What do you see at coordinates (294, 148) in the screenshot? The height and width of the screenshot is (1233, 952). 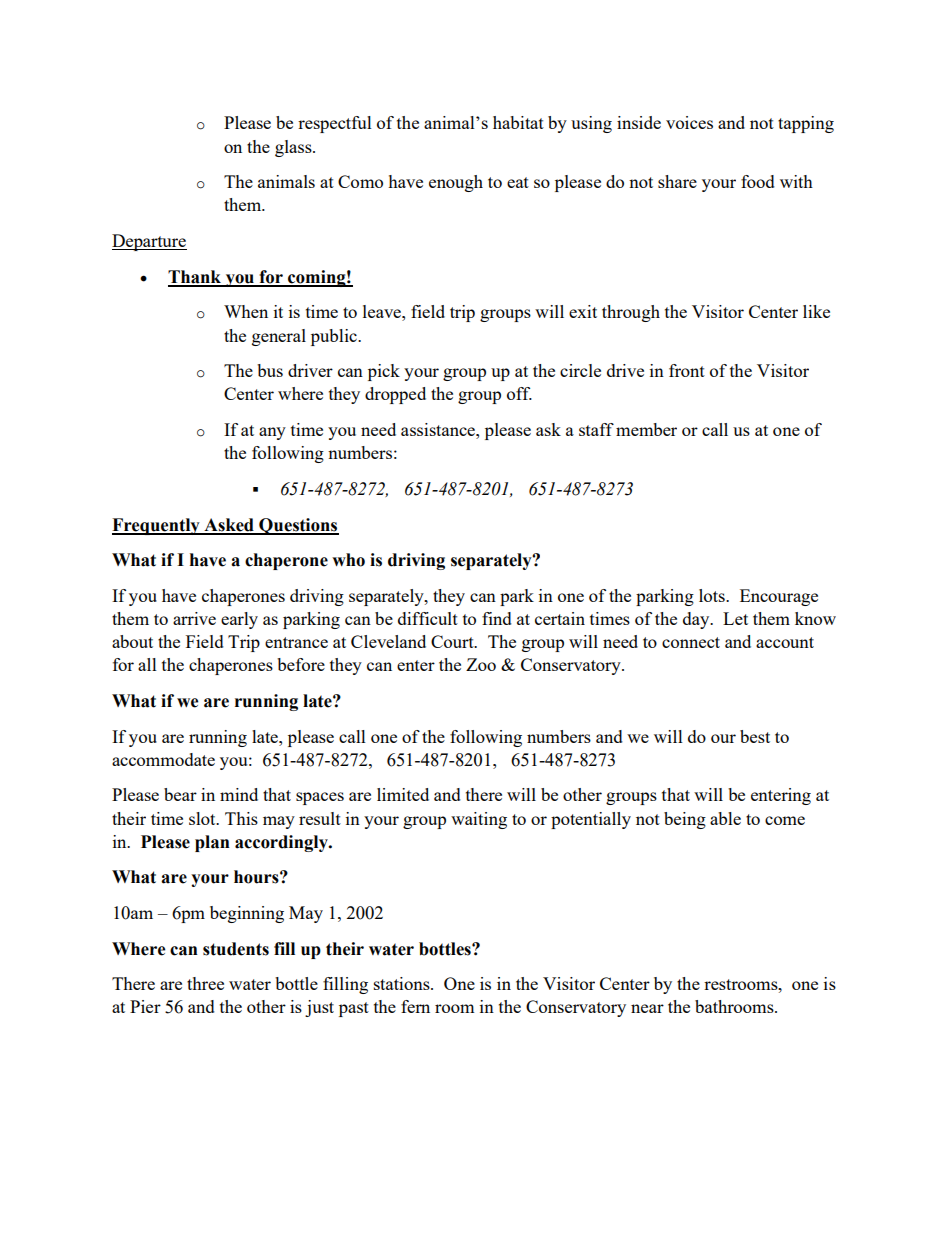 I see `glass` at bounding box center [294, 148].
